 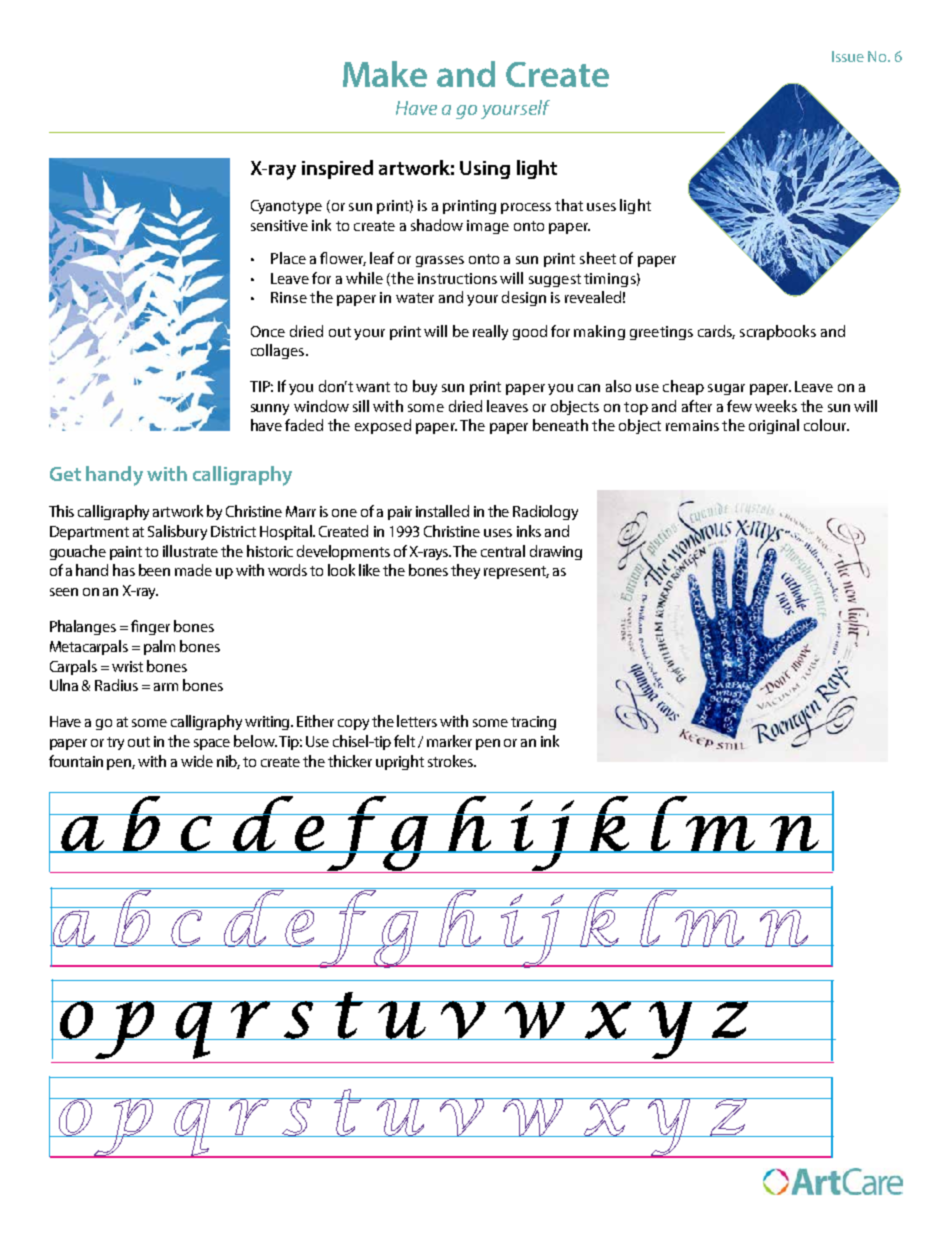 I want to click on try, so click(x=115, y=743).
